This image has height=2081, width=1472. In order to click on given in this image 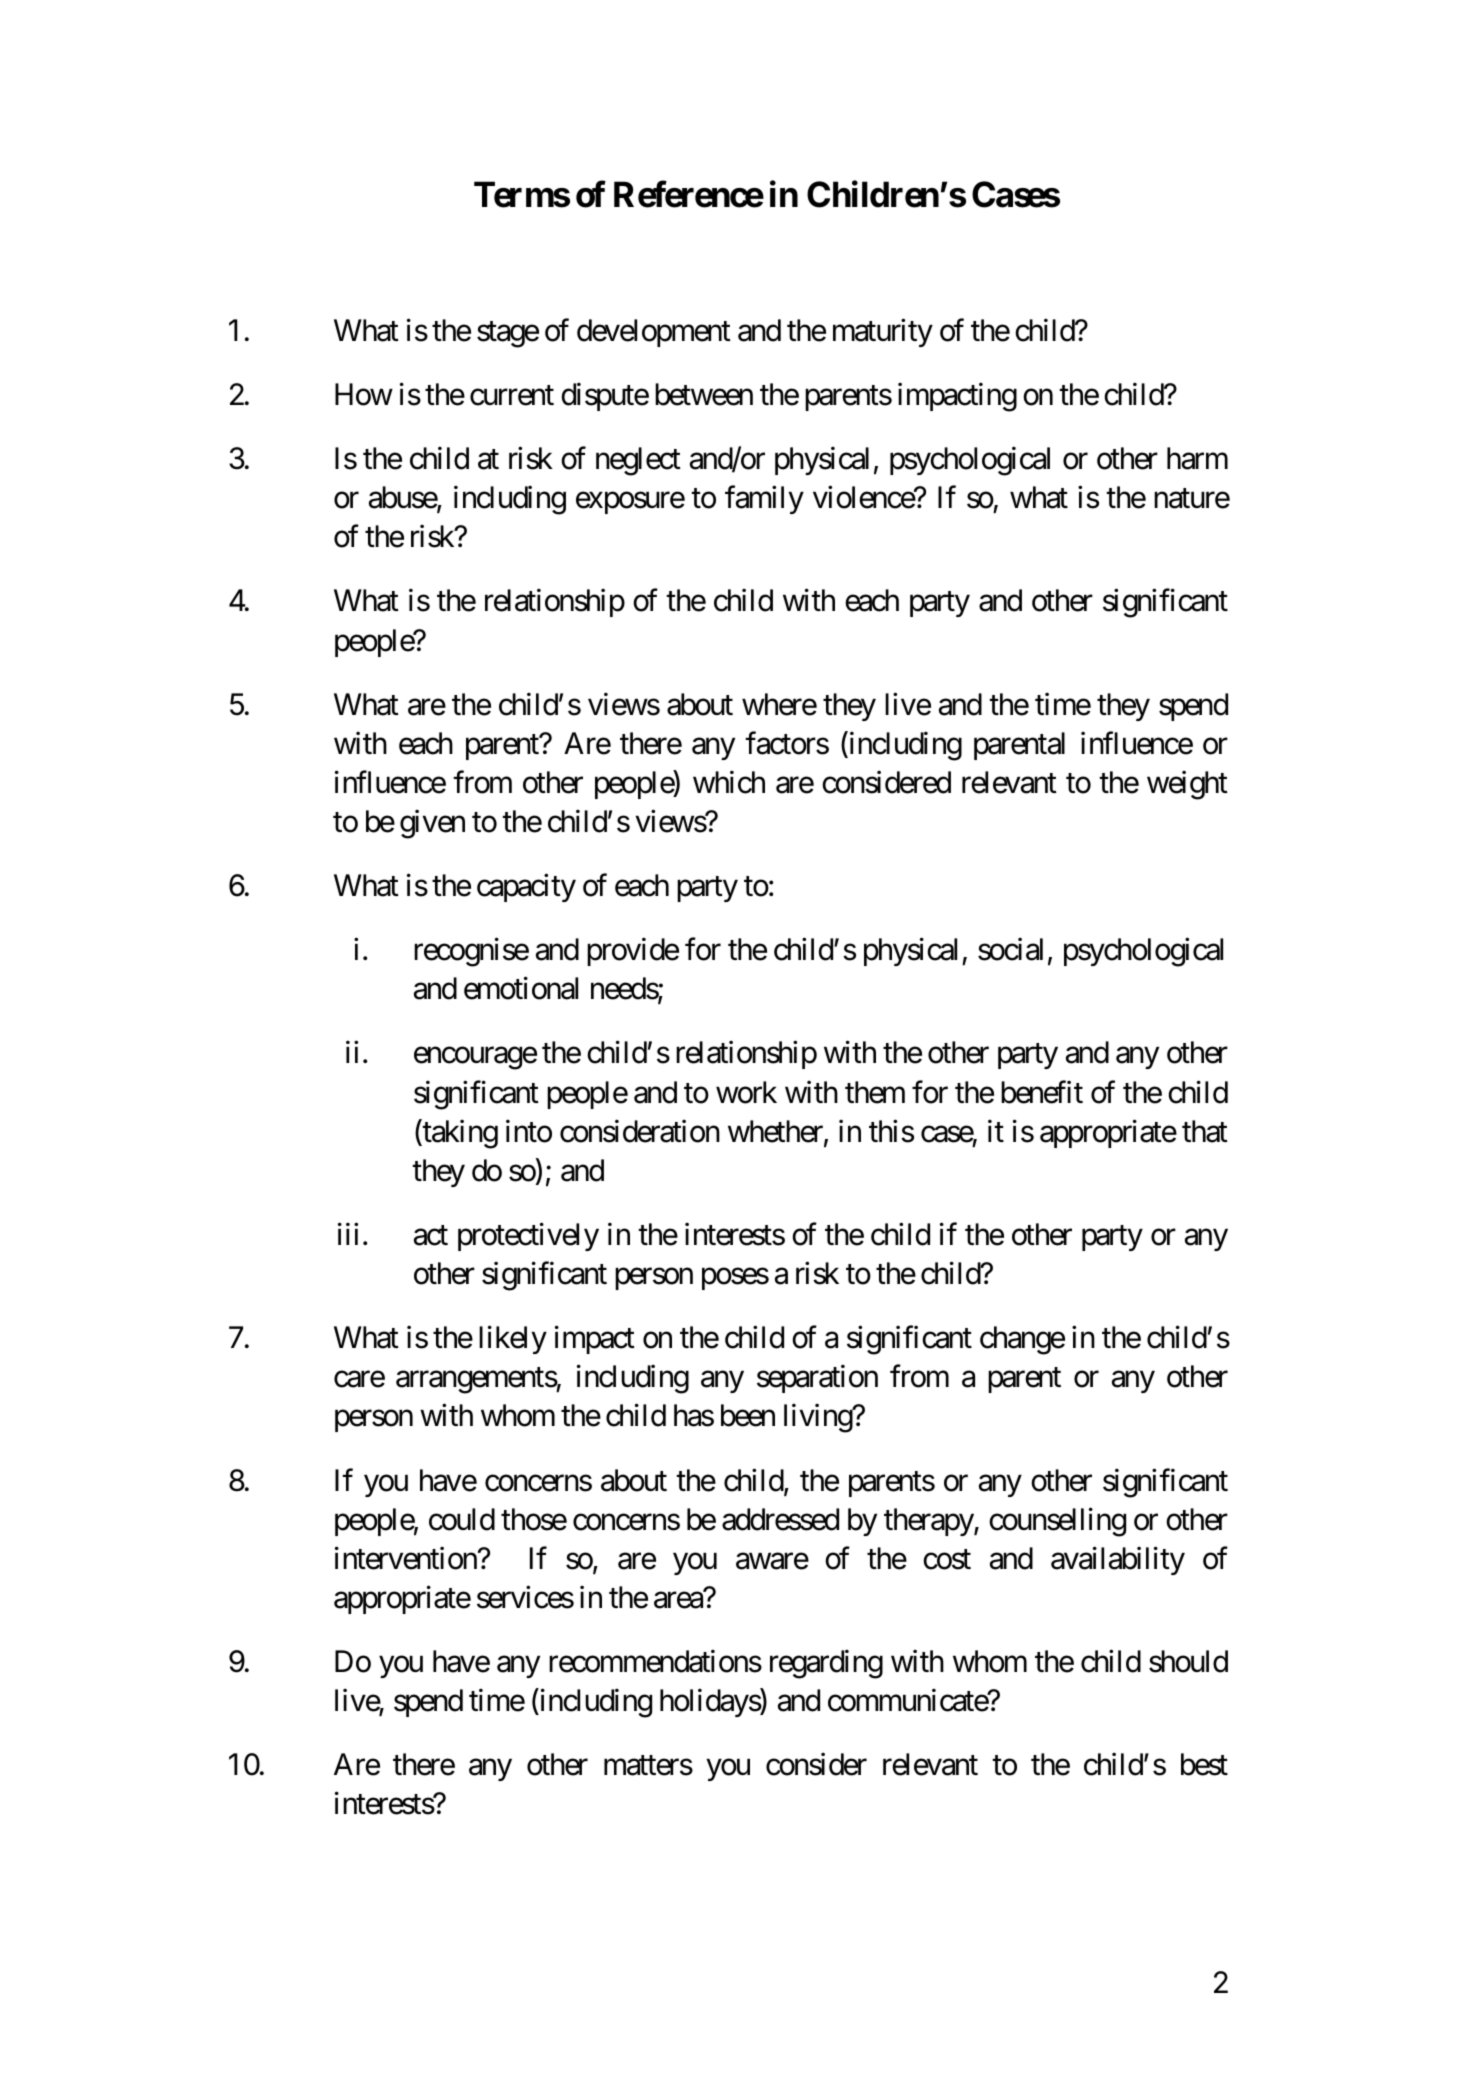, I will do `click(432, 824)`.
